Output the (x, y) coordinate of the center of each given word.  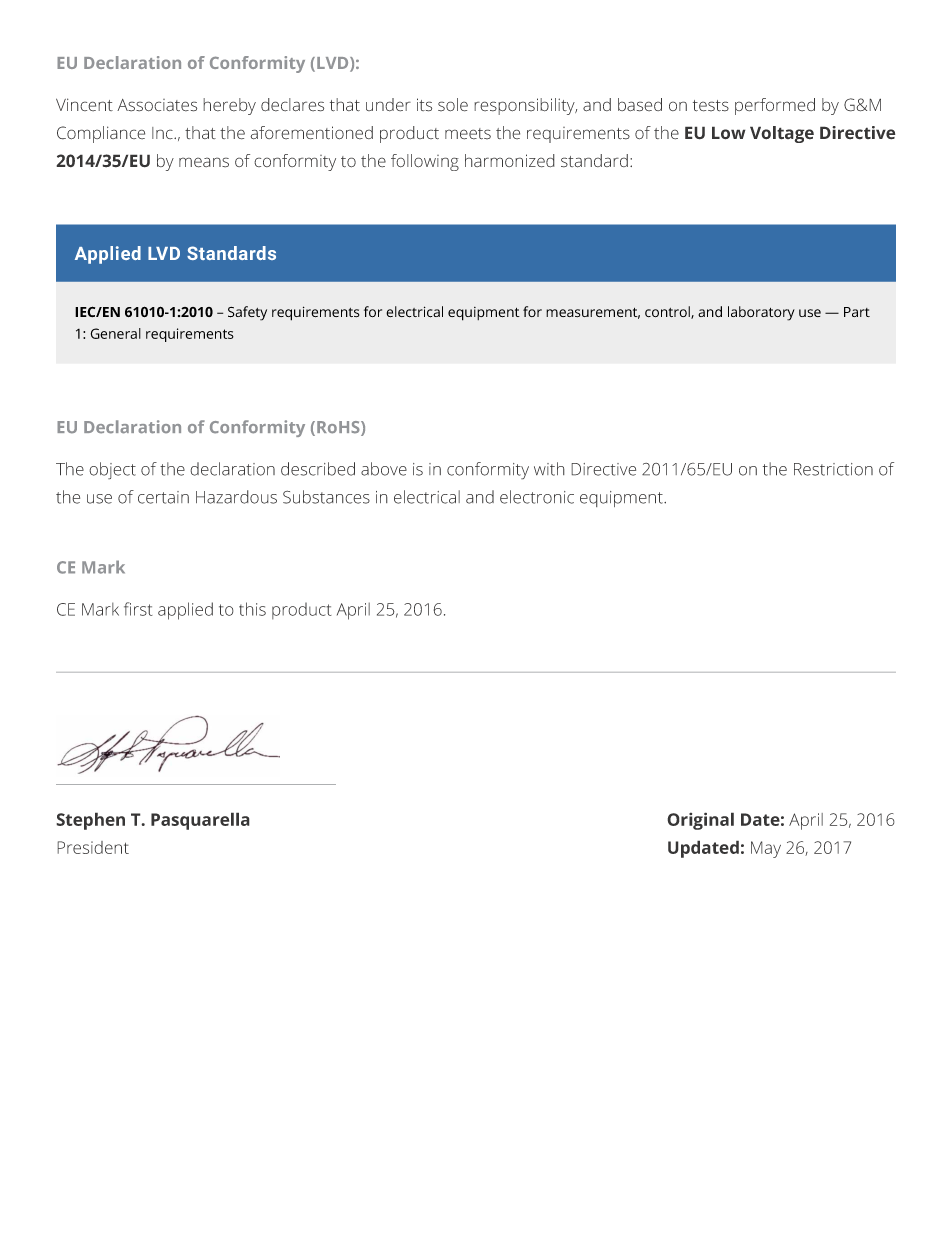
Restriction (833, 469)
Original (700, 821)
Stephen (90, 821)
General (116, 333)
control (668, 312)
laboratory (761, 313)
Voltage (782, 134)
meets (468, 134)
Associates (157, 105)
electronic (537, 497)
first (138, 609)
